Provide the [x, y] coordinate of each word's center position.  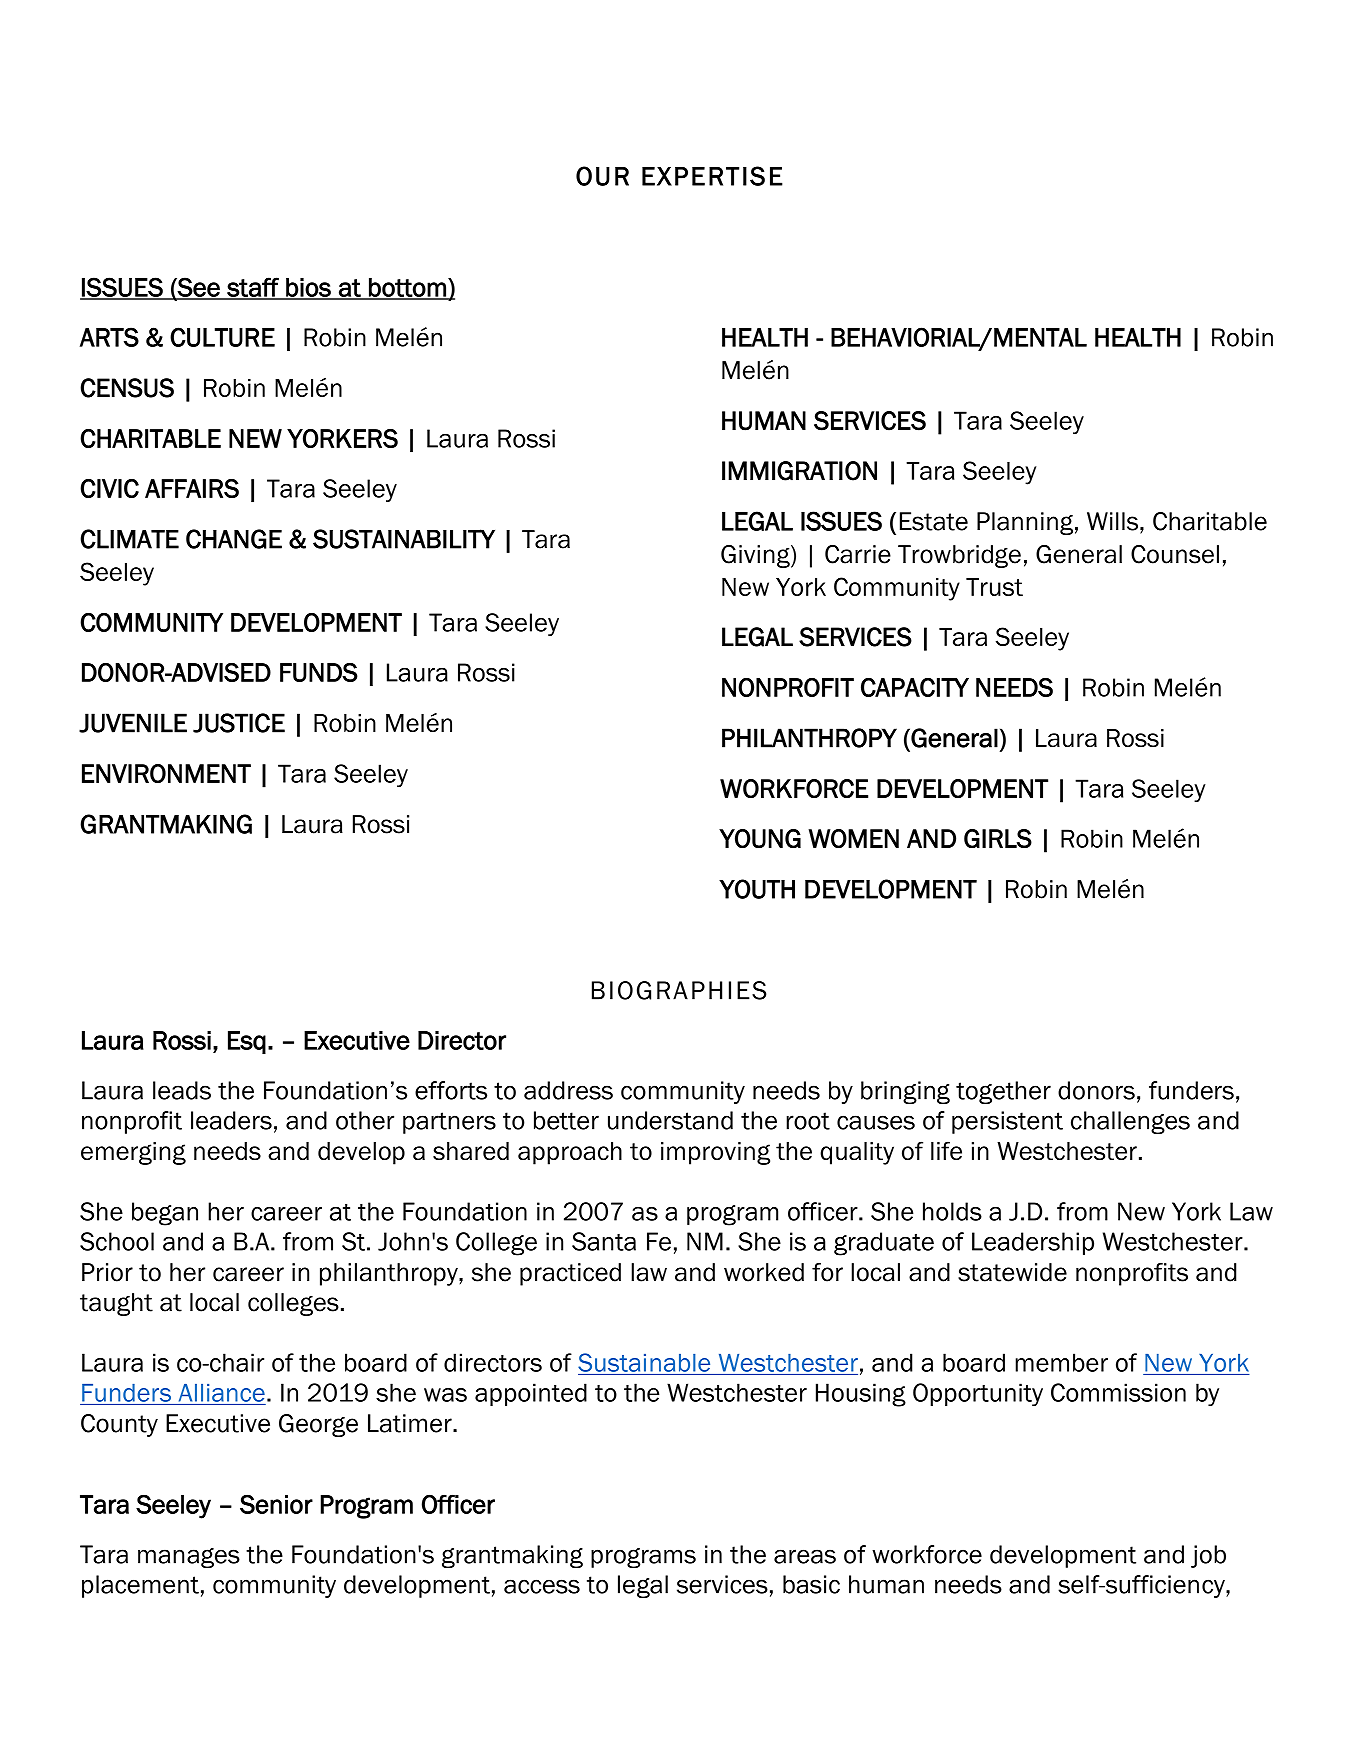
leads [182, 1090]
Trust [994, 587]
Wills [1112, 521]
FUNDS [319, 672]
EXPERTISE [712, 176]
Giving [756, 556]
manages [189, 1558]
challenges [1130, 1123]
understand [670, 1120]
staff [253, 288]
